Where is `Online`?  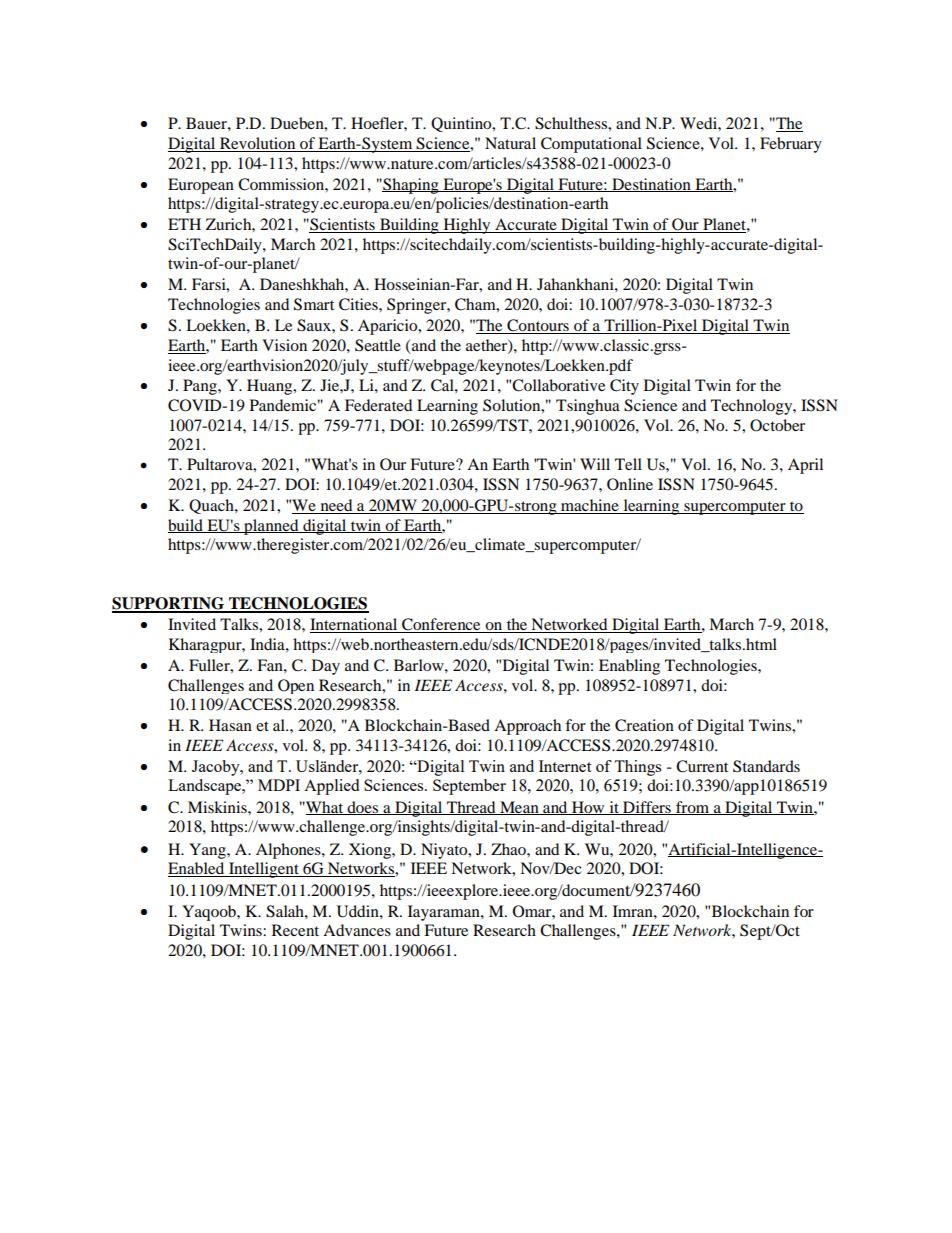 Online is located at coordinates (630, 484).
